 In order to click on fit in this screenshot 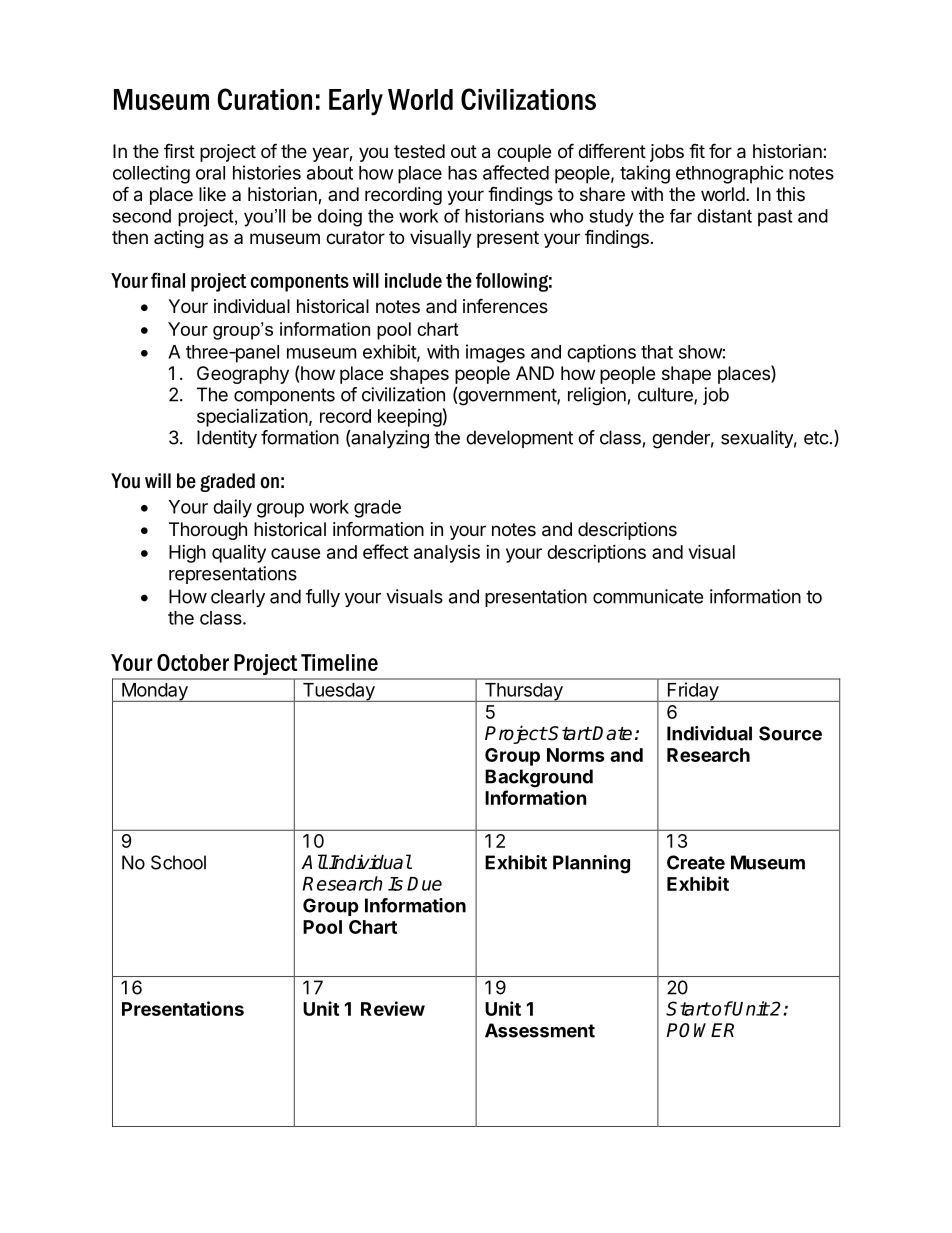, I will do `click(697, 150)`.
